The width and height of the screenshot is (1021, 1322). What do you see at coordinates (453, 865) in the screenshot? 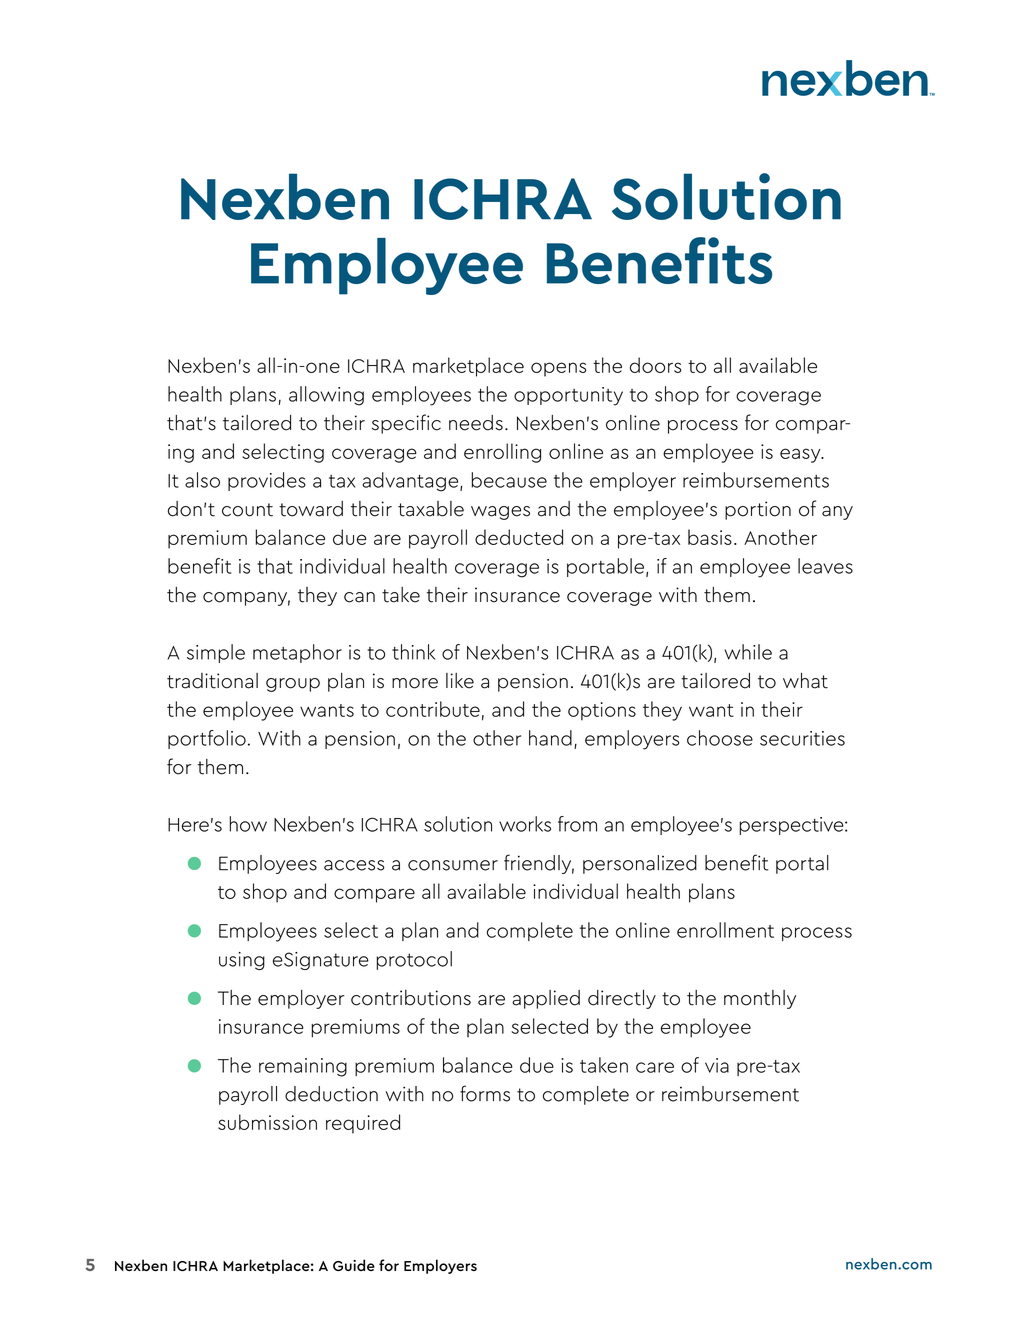
I see `consumer` at bounding box center [453, 865].
